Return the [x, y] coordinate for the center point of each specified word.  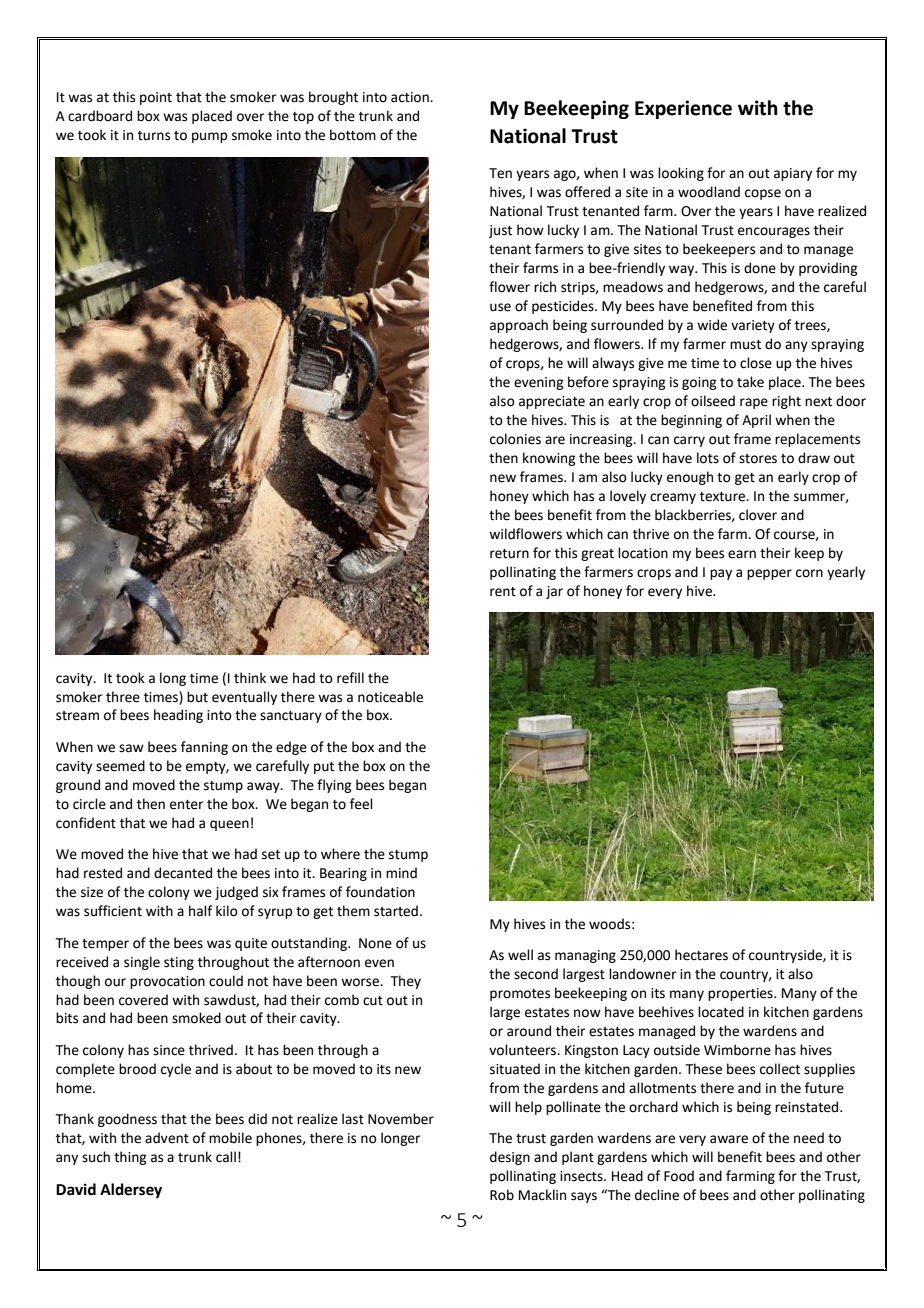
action [411, 97]
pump [209, 137]
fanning [204, 748]
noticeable [390, 697]
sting [179, 963]
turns [154, 136]
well [520, 955]
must [745, 345]
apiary [793, 174]
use [500, 307]
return [509, 554]
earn [742, 554]
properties [741, 994]
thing [130, 1158]
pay [721, 574]
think [250, 678]
